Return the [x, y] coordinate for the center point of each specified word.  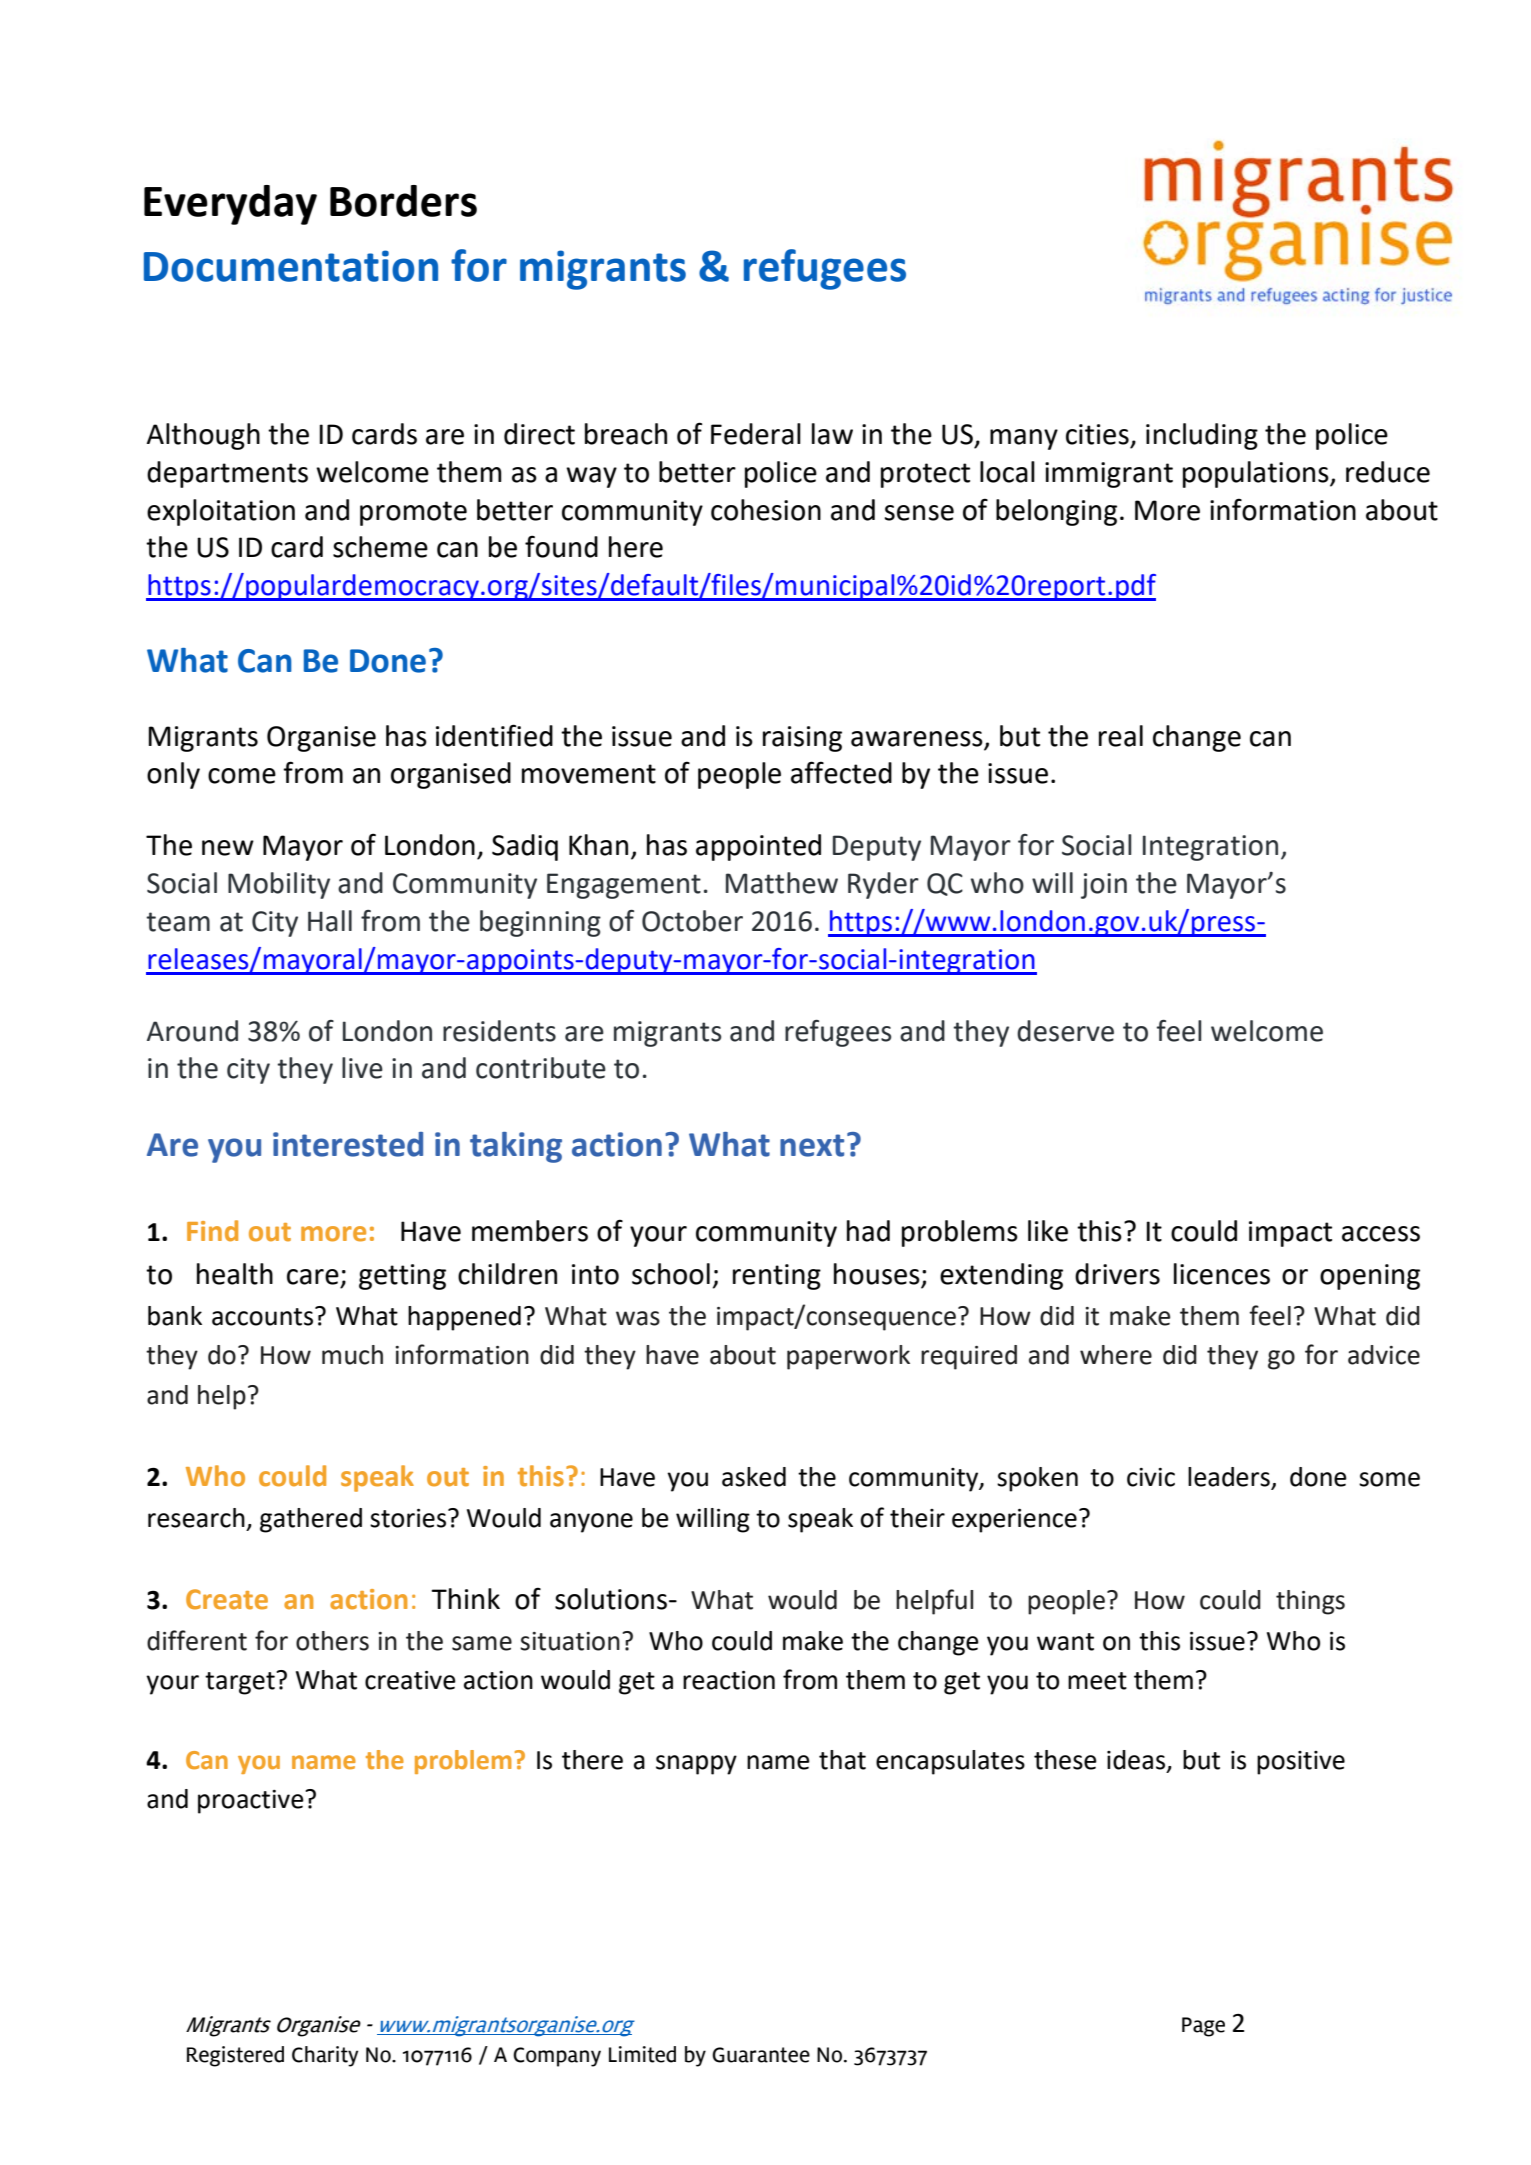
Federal [756, 434]
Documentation [291, 266]
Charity [325, 2056]
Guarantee [761, 2055]
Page [1203, 2027]
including [1202, 436]
